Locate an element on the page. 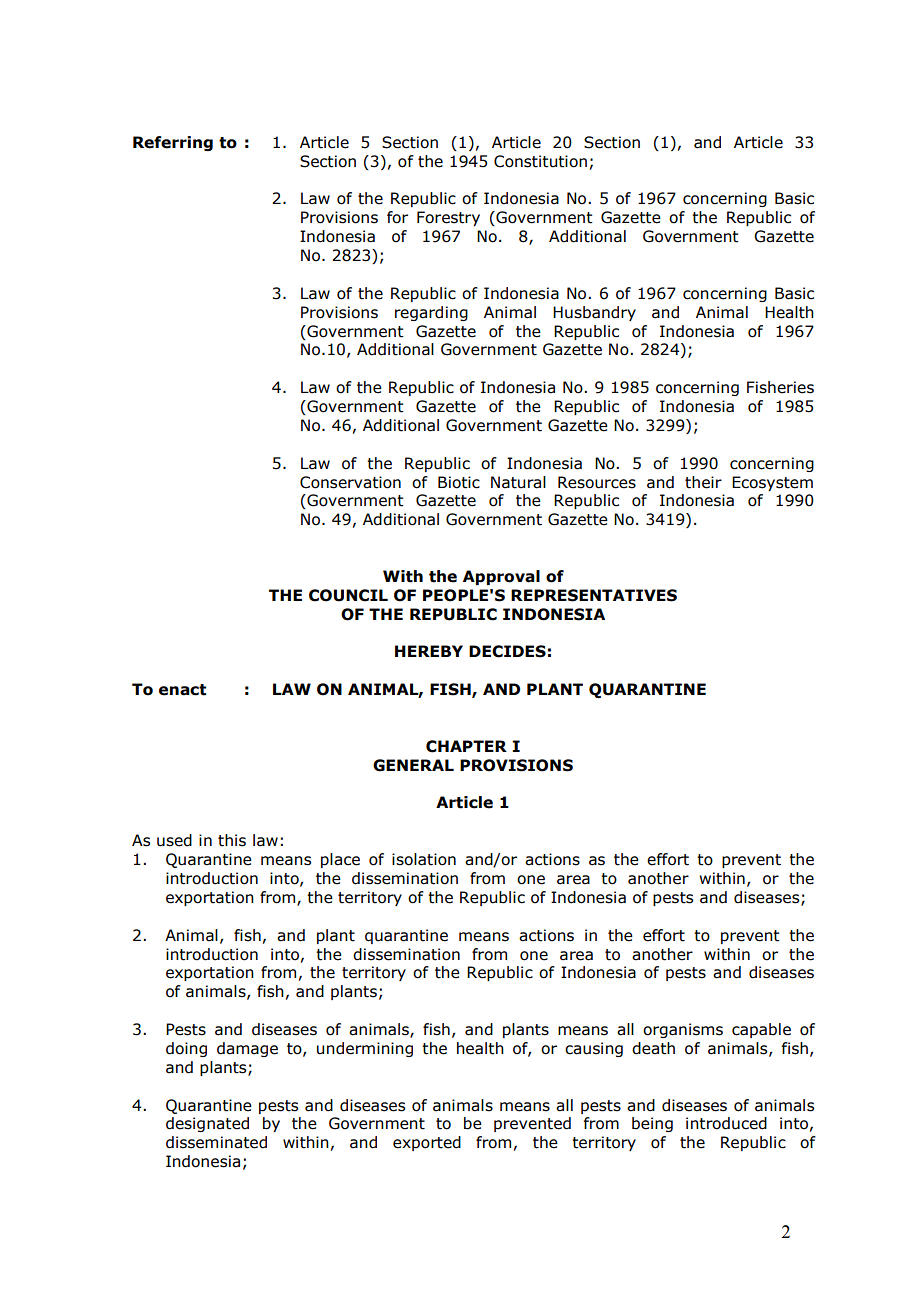  their is located at coordinates (703, 482).
